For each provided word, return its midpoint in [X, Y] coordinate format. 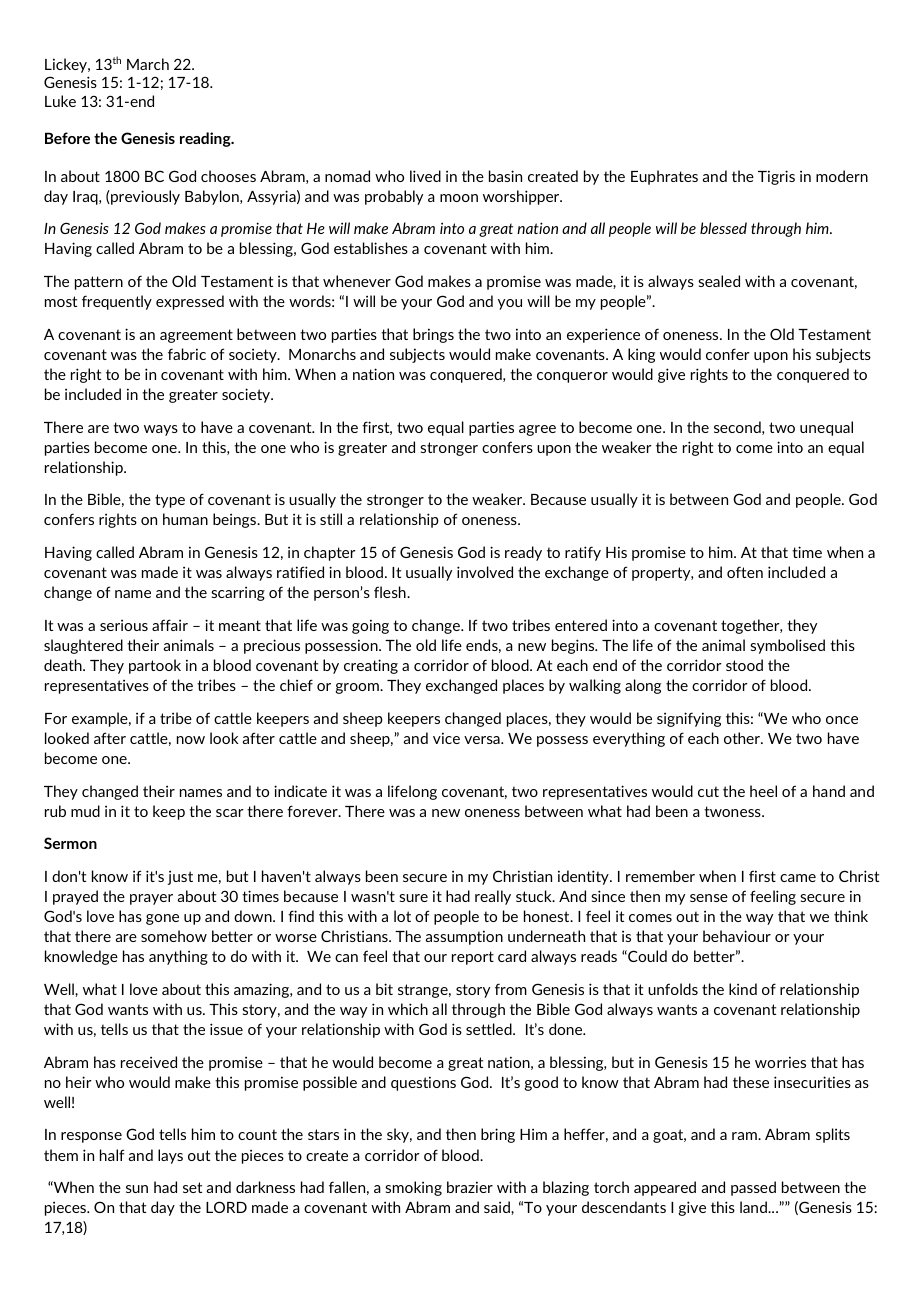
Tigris [776, 177]
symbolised [787, 646]
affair [170, 625]
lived [425, 176]
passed [753, 1188]
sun [137, 1189]
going [370, 626]
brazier [470, 1187]
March [148, 64]
